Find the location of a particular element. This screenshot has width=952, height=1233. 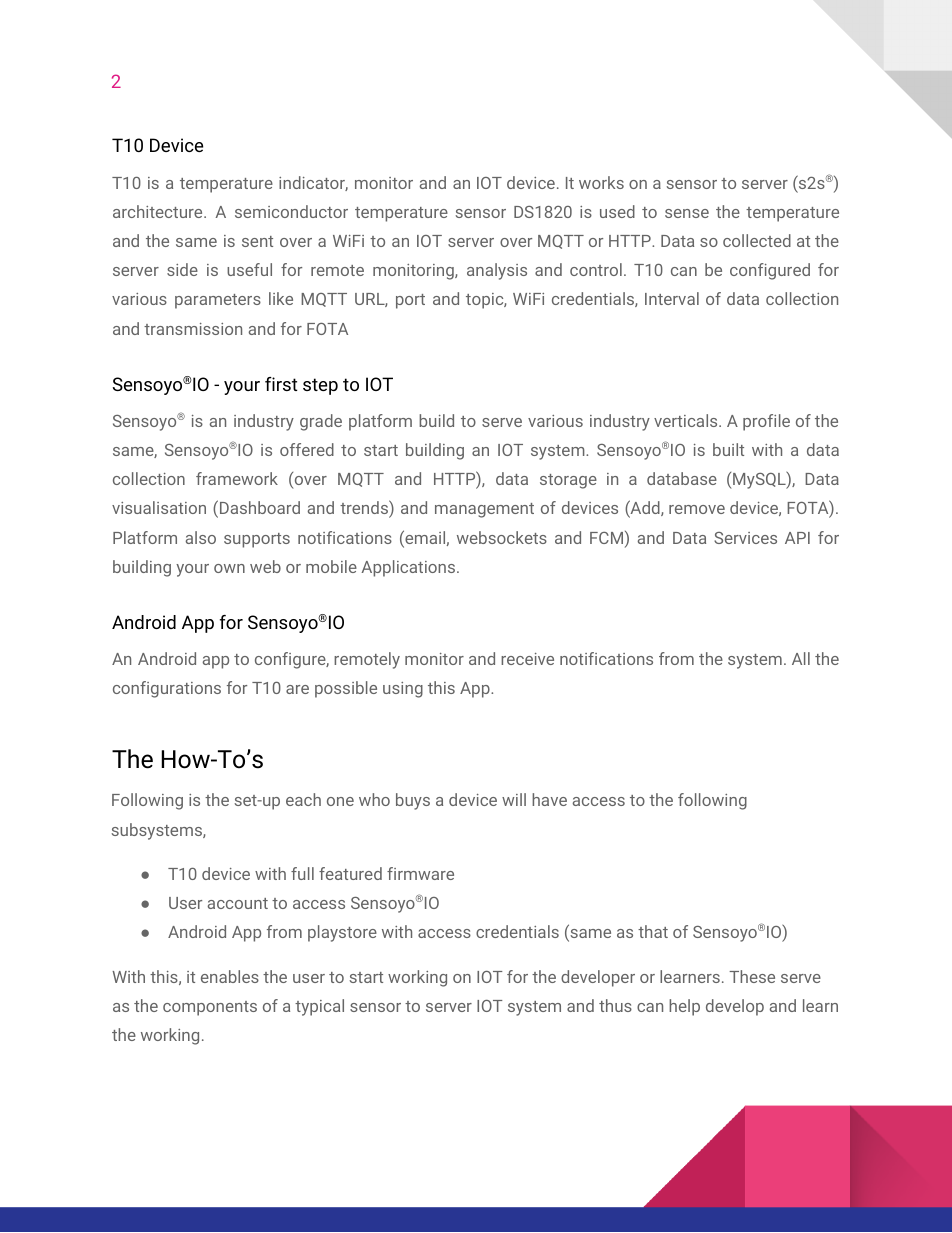

Services is located at coordinates (745, 538).
